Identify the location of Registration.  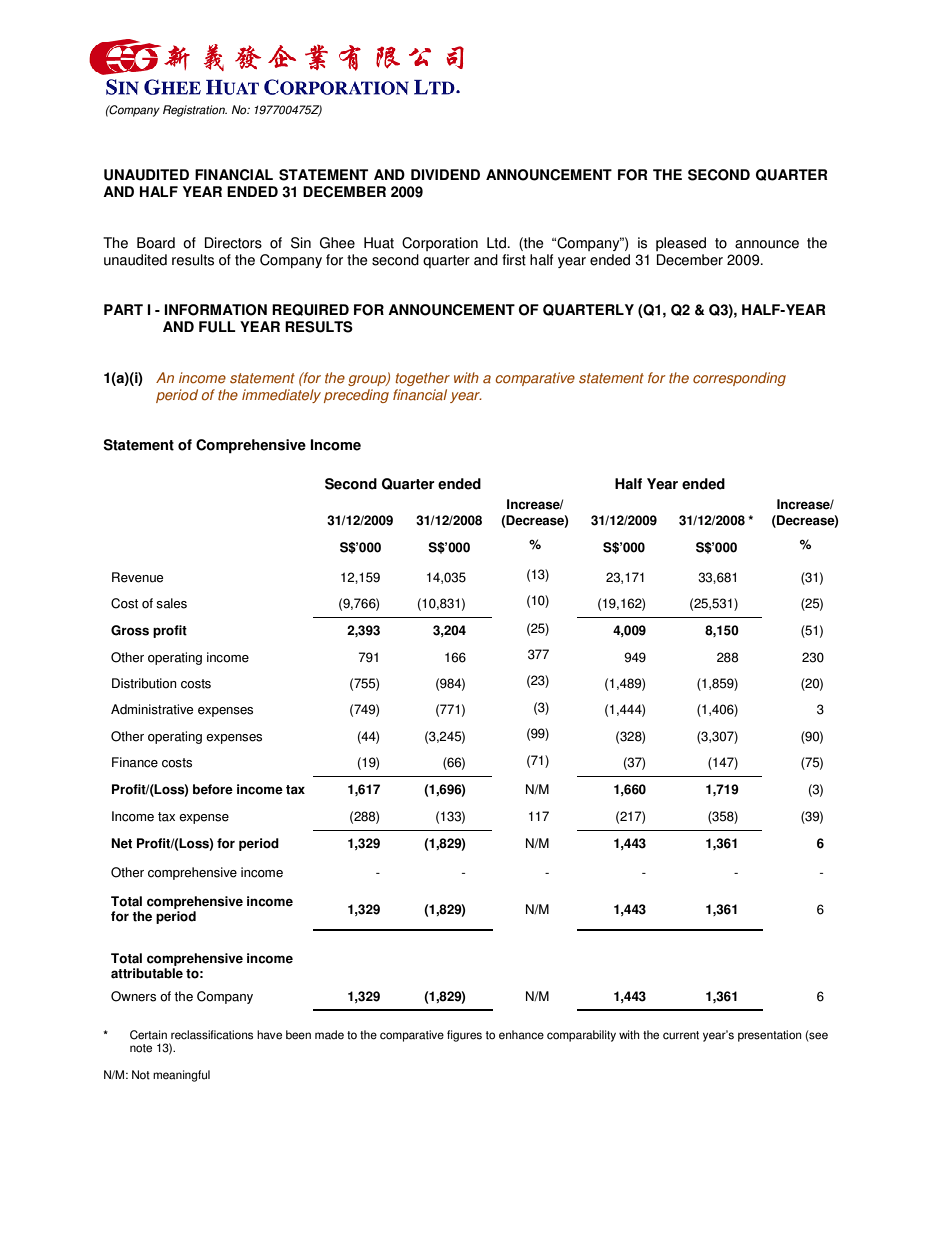
(195, 111).
